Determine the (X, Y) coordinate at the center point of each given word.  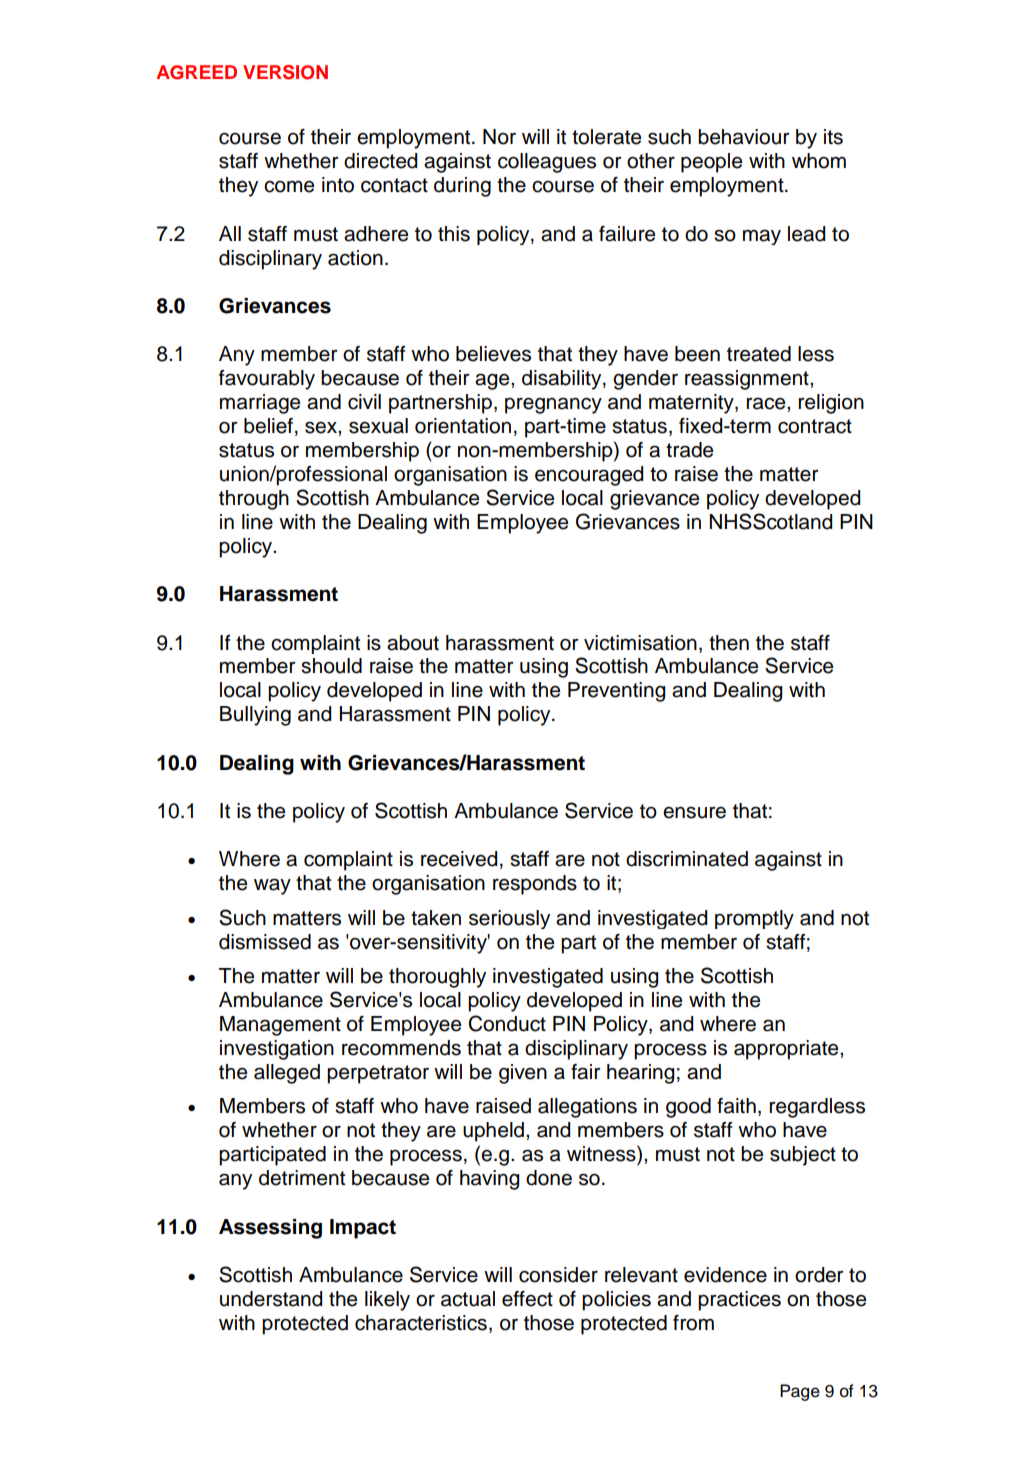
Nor (499, 137)
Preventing (616, 692)
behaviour (744, 137)
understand (271, 1299)
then (729, 643)
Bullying (255, 716)
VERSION (285, 72)
